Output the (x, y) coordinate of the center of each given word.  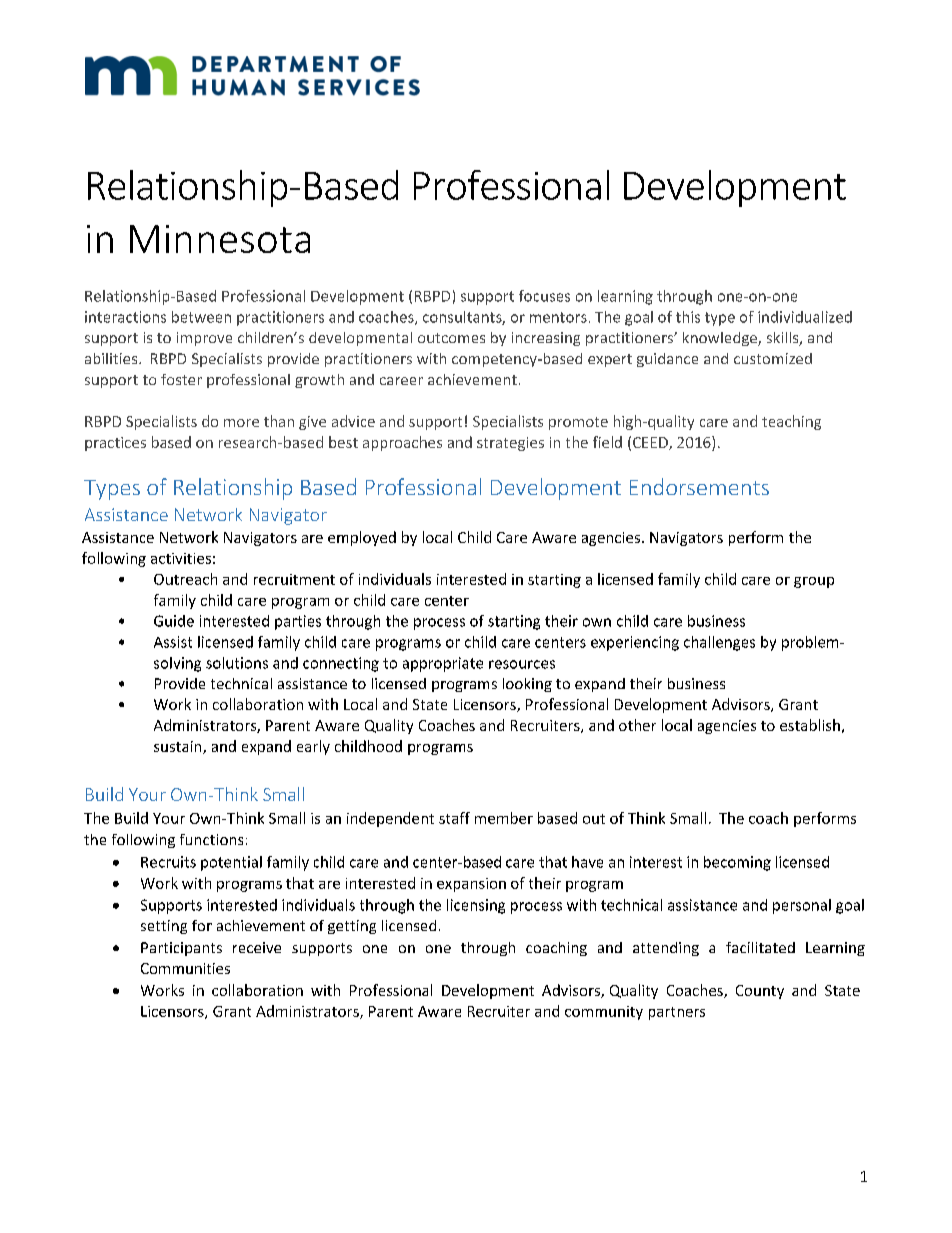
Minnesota (220, 239)
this (688, 317)
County (760, 992)
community (604, 1013)
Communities (185, 968)
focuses (544, 296)
